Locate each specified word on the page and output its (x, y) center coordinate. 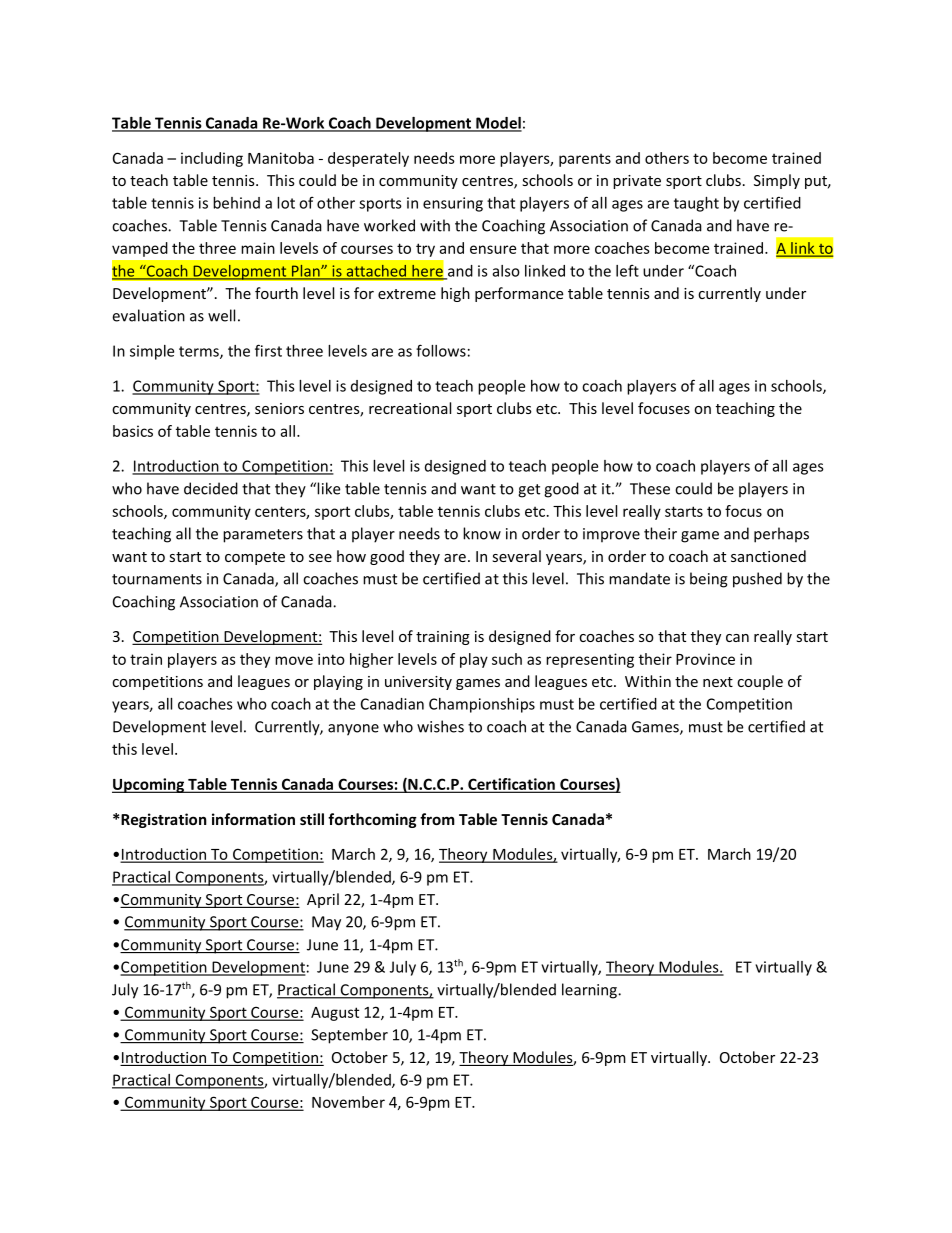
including (212, 159)
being (709, 580)
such (507, 659)
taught (696, 204)
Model (498, 124)
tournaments (157, 579)
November (348, 1102)
